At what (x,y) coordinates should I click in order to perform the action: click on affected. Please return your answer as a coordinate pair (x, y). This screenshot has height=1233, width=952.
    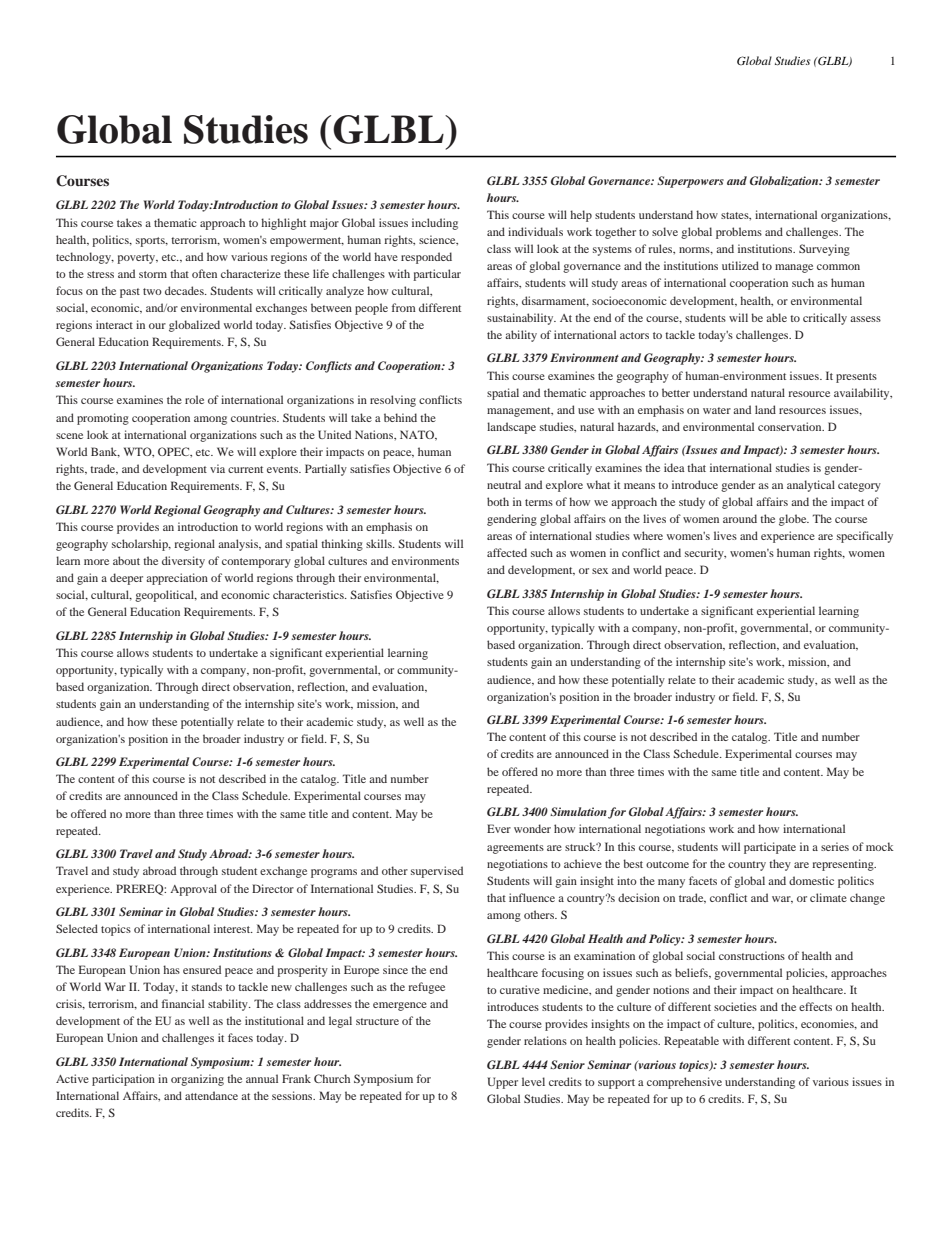
    Looking at the image, I should click on (507, 552).
